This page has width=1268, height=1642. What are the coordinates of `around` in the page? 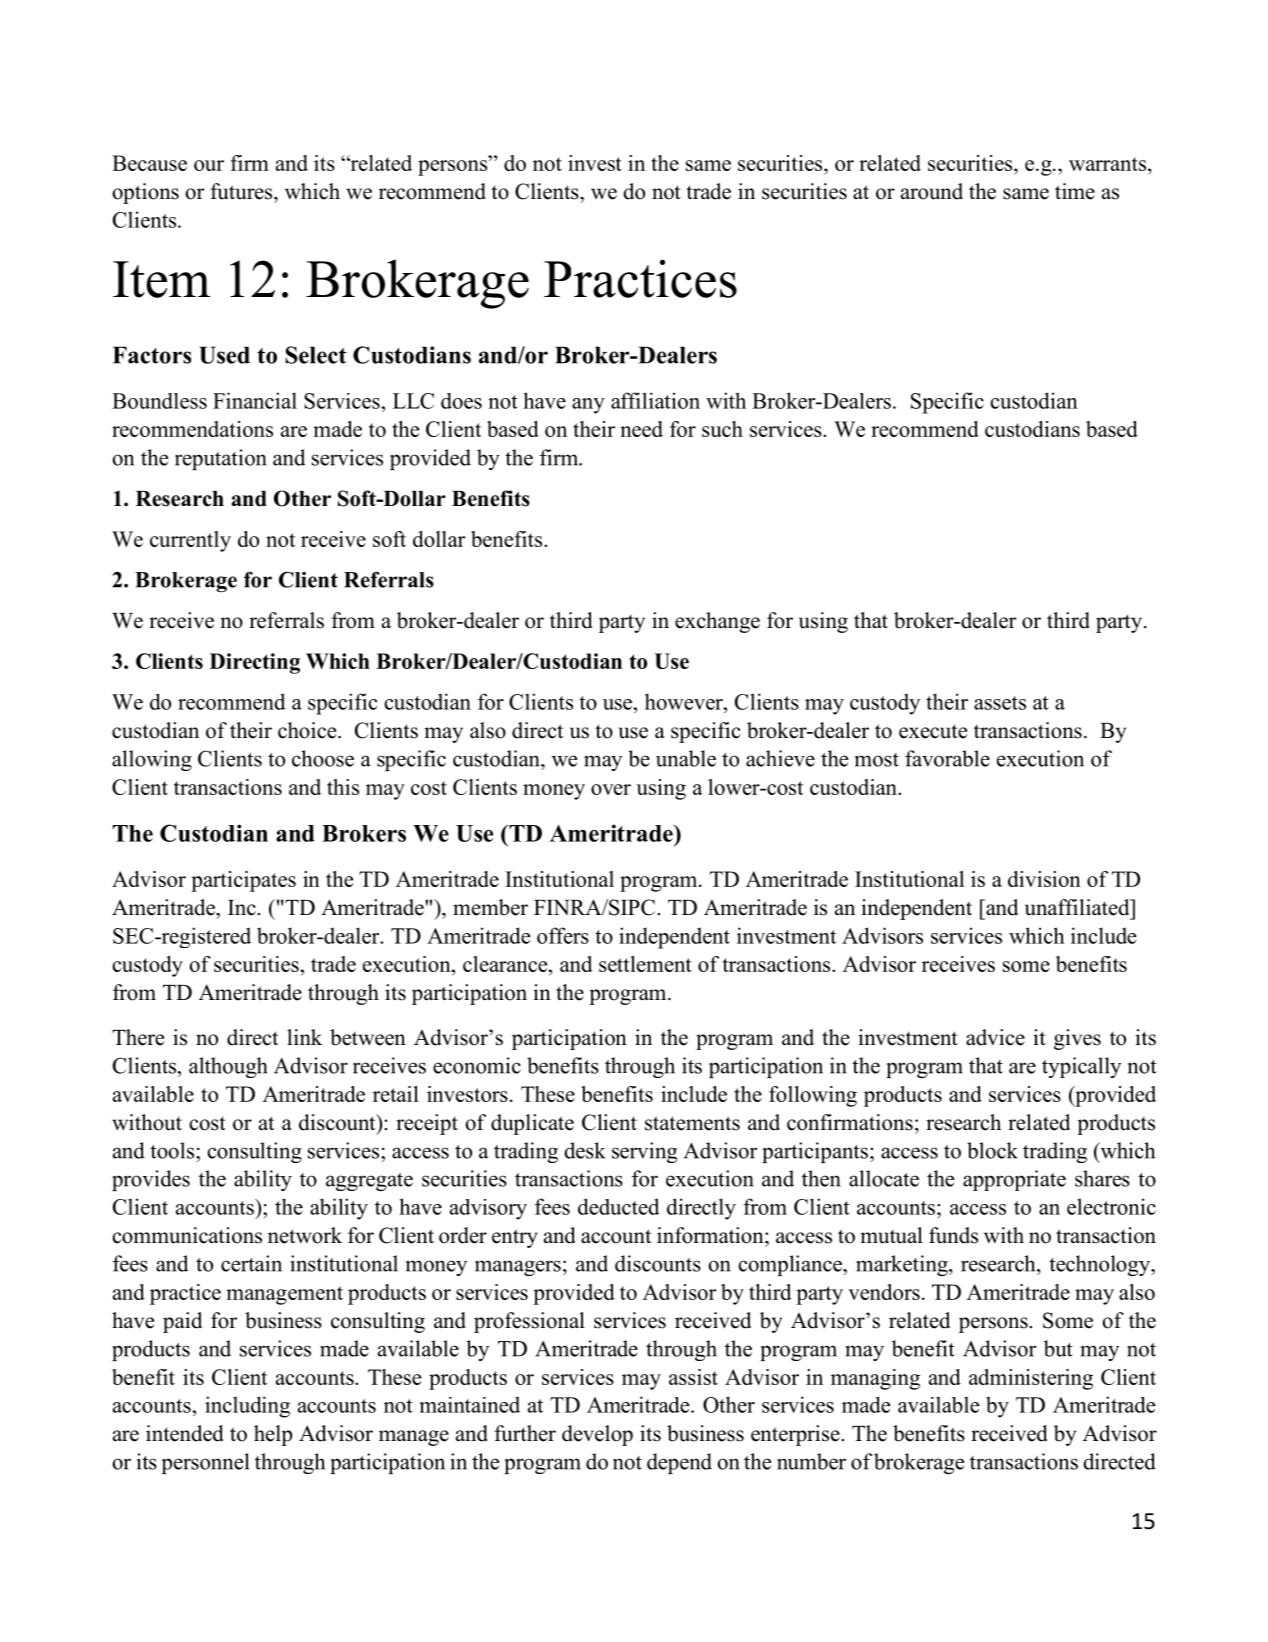 It's located at (932, 191).
